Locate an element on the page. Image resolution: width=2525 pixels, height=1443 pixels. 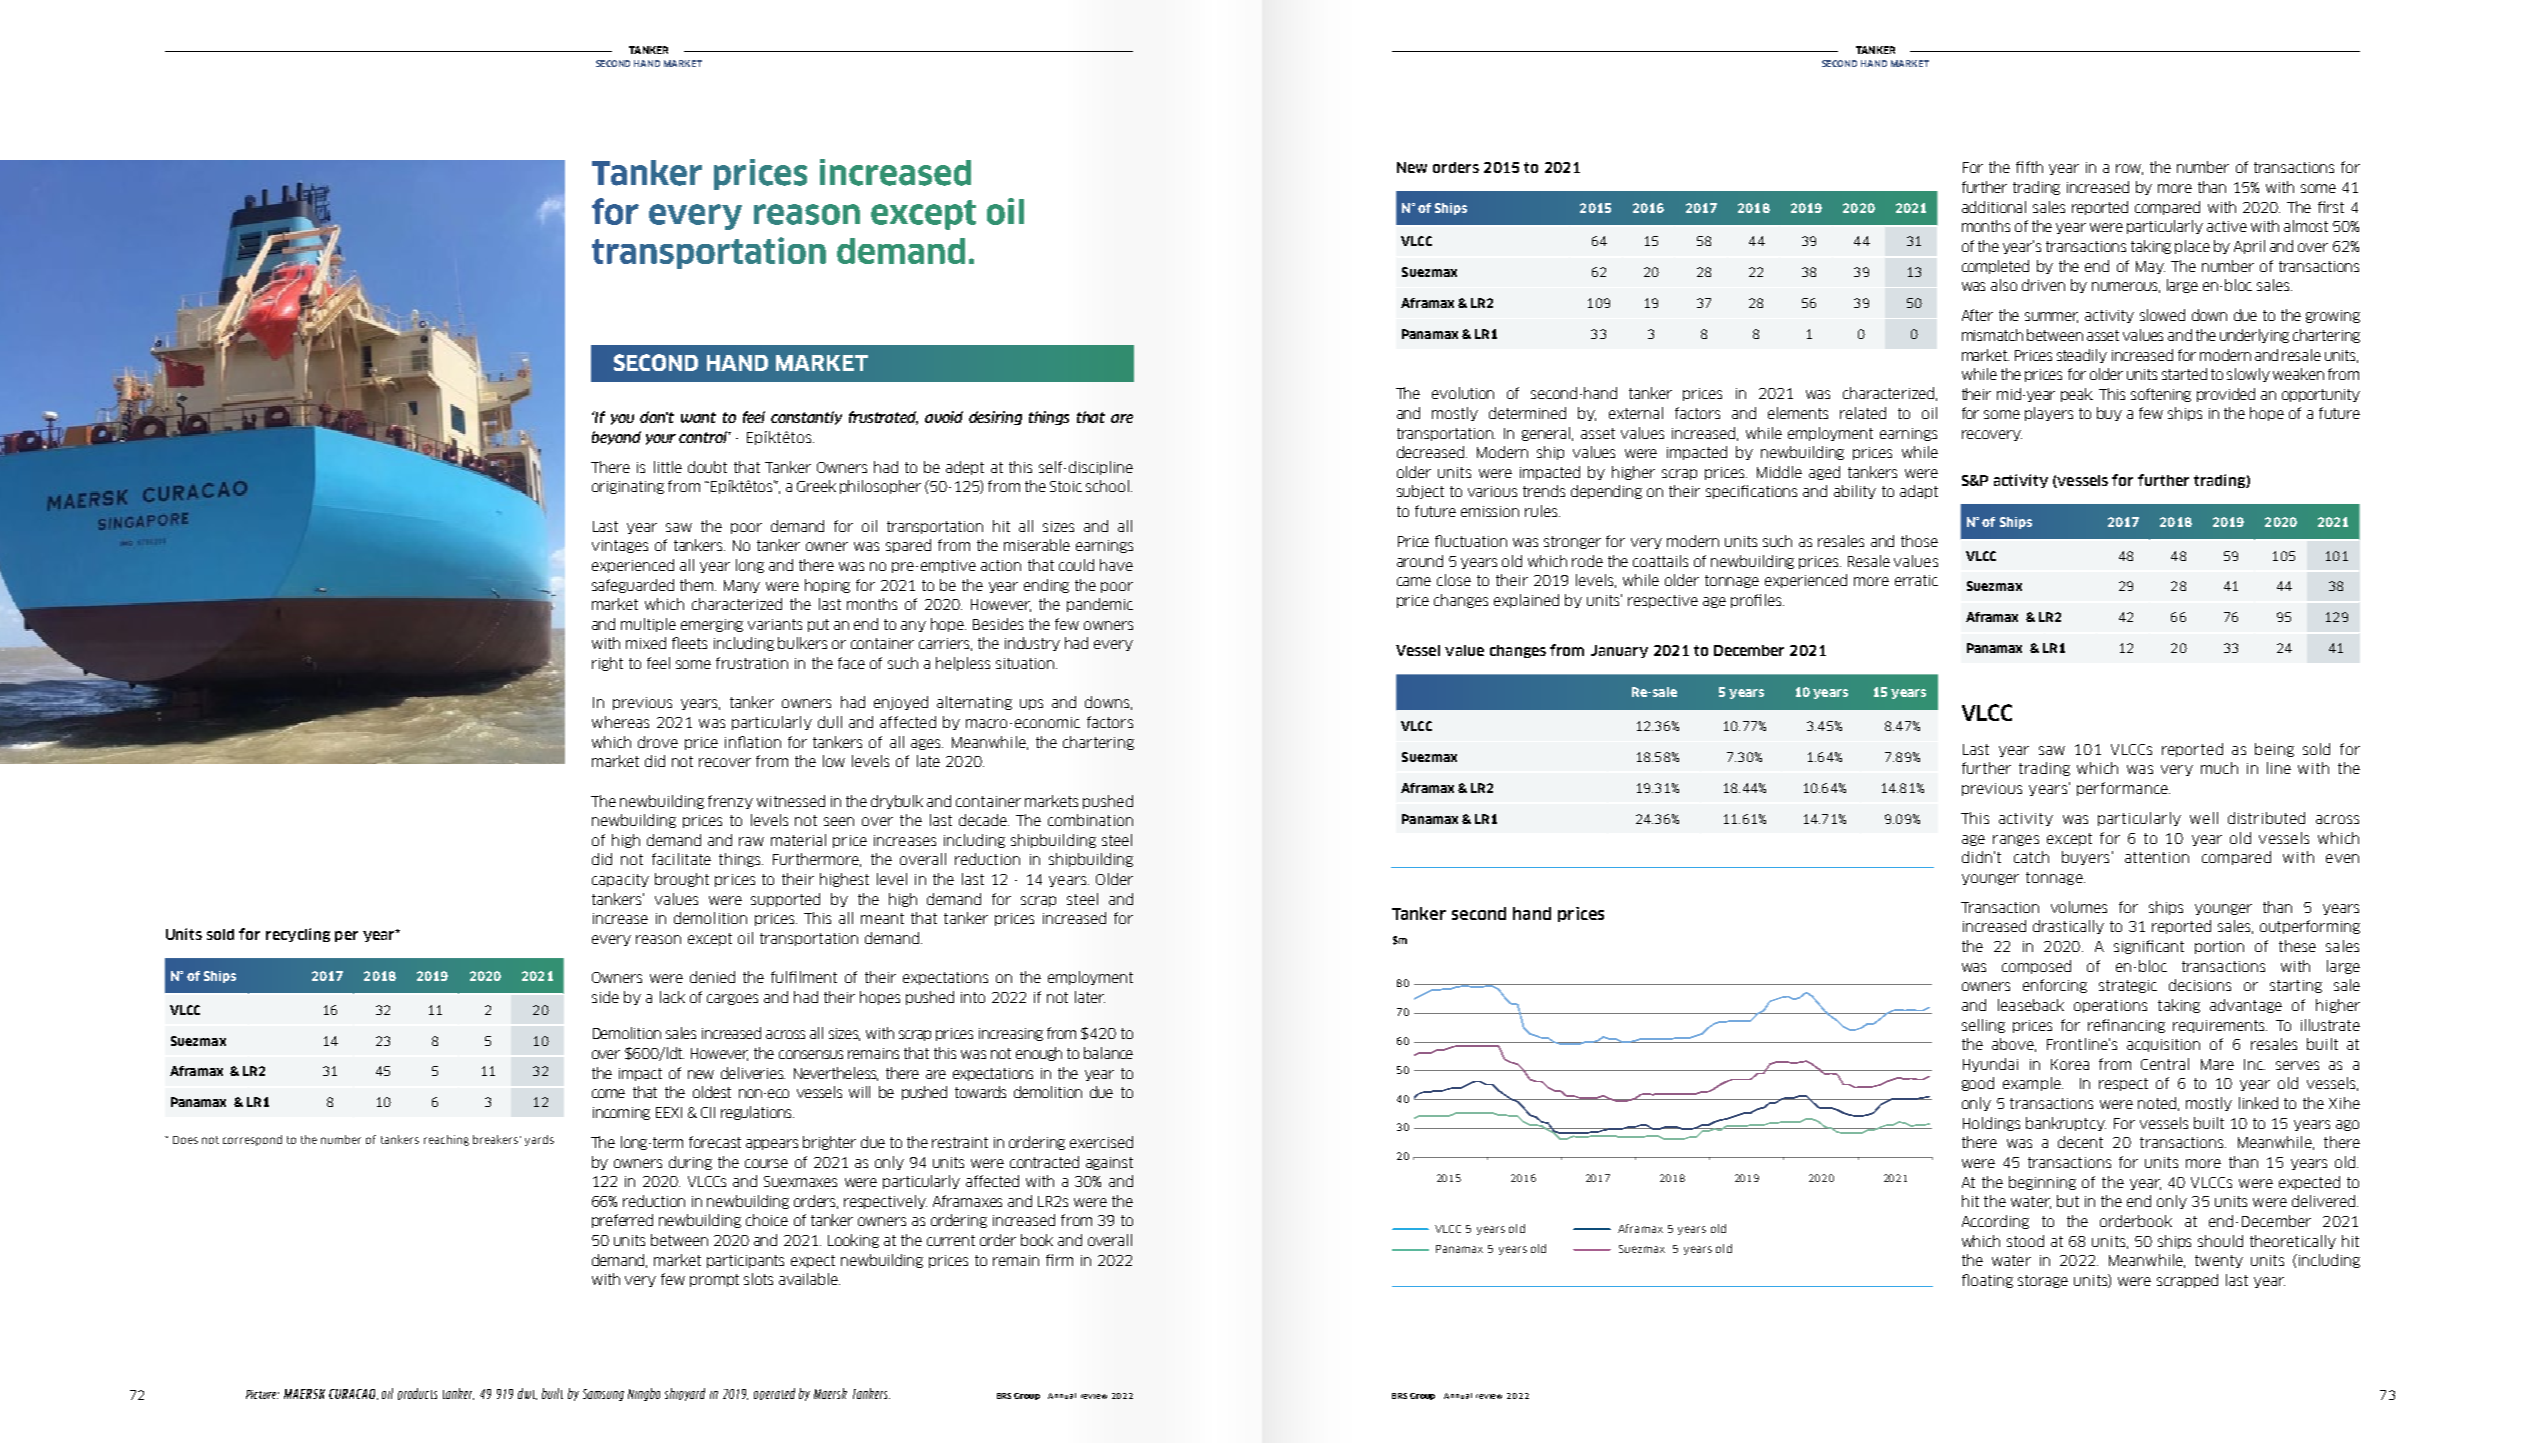
products is located at coordinates (417, 1394).
